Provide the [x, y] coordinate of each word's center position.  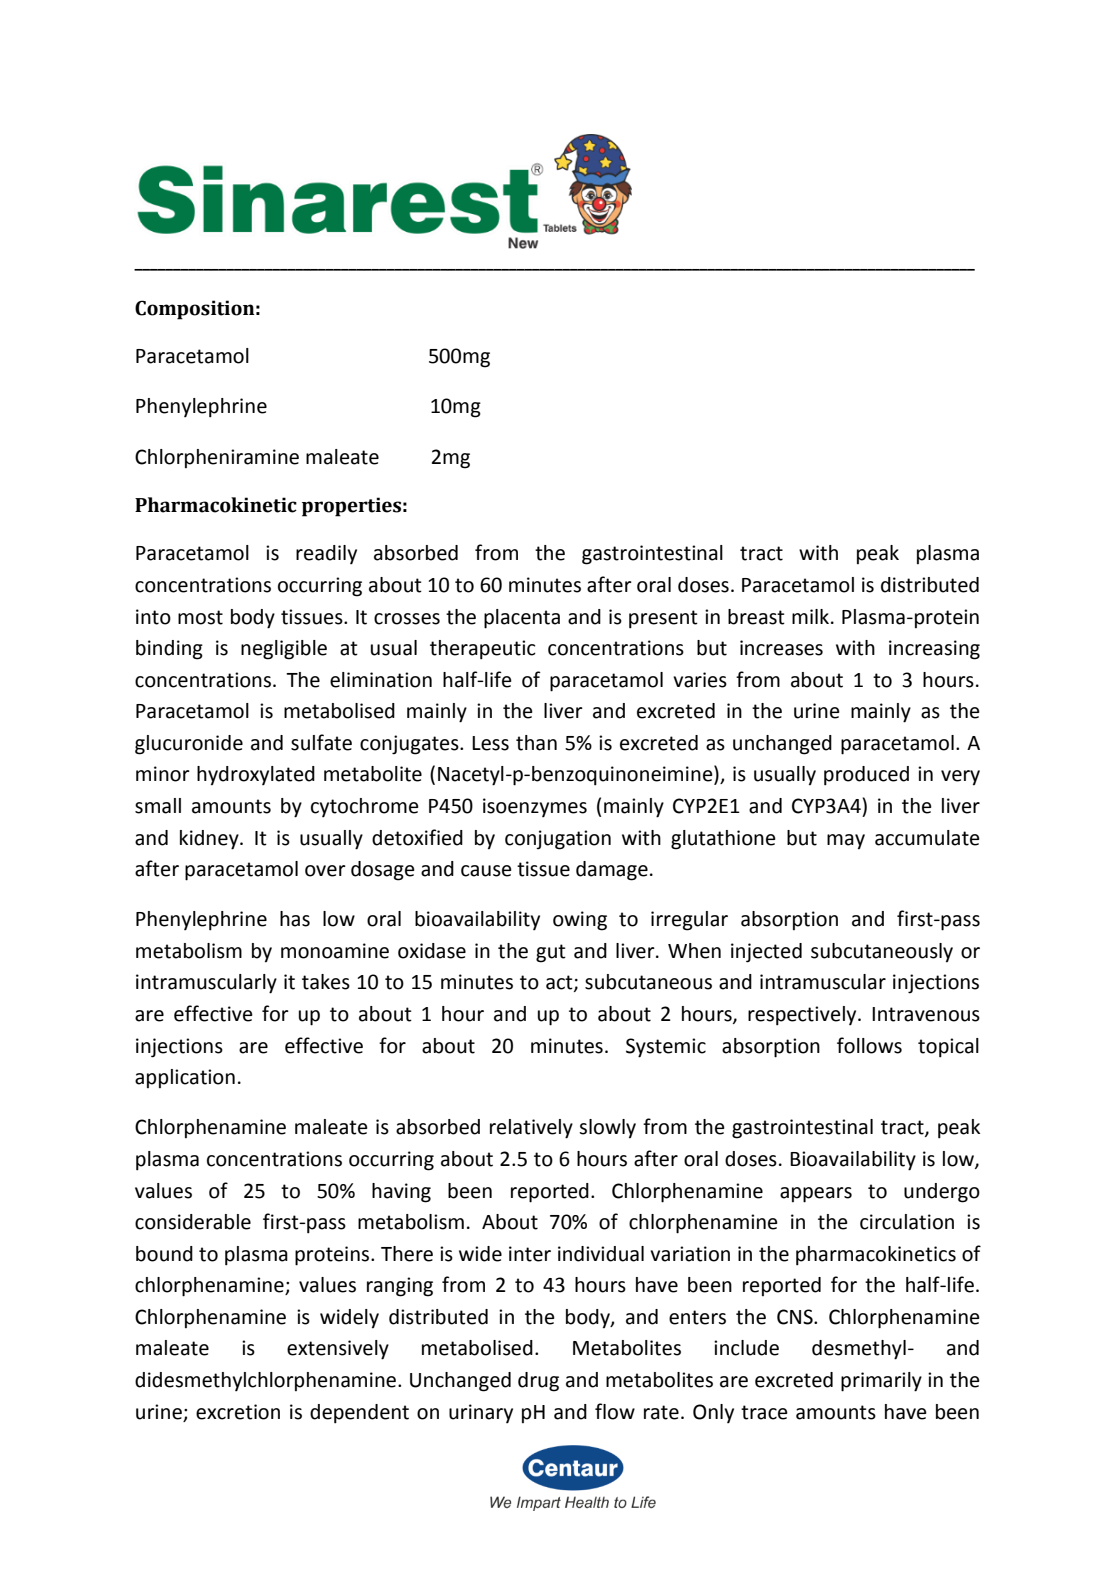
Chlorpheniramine [217, 458]
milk [810, 616]
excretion [238, 1412]
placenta [522, 619]
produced [866, 776]
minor [163, 774]
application [185, 1078]
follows [869, 1045]
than [536, 743]
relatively [531, 1129]
